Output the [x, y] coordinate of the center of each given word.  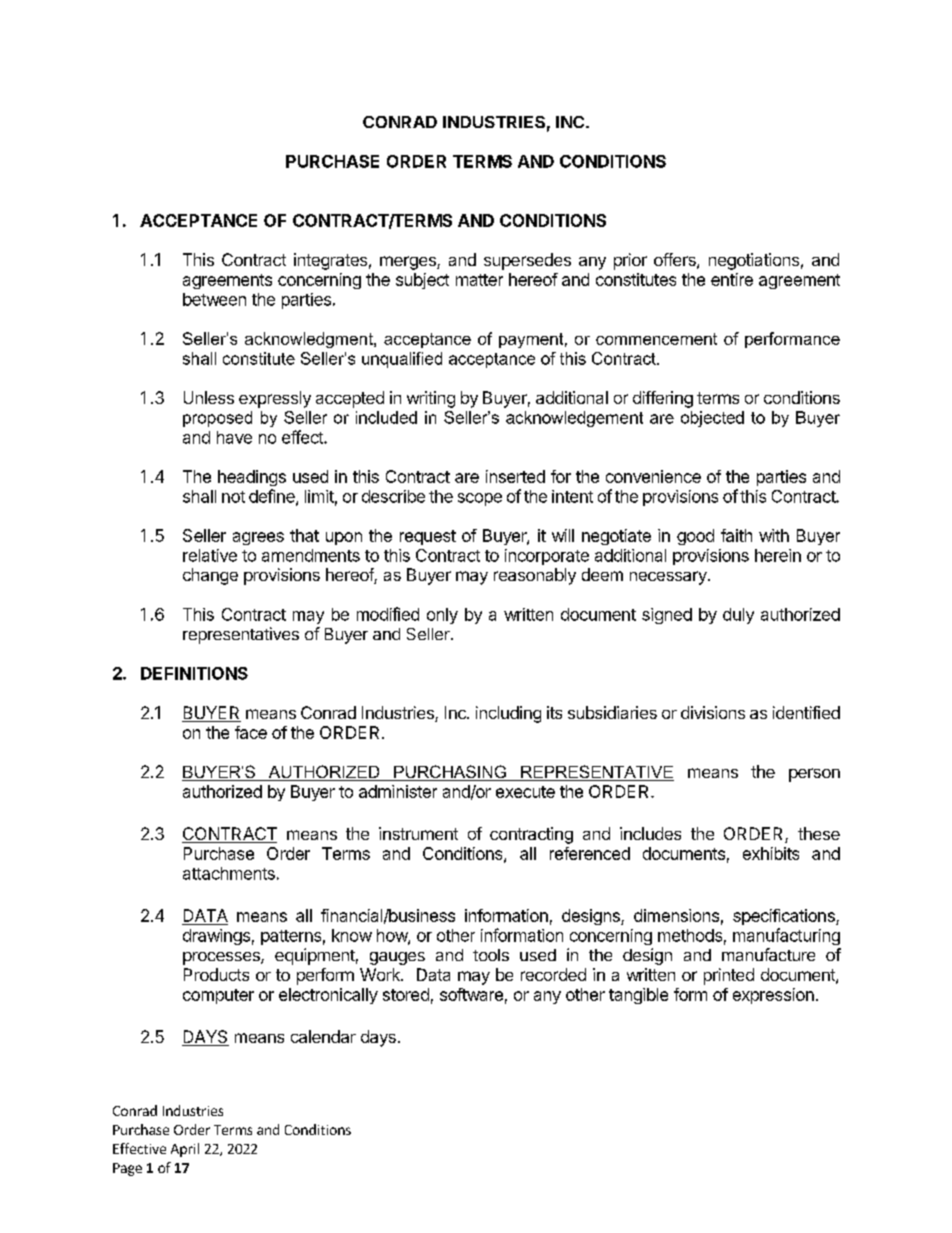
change [210, 576]
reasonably [535, 576]
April [185, 1150]
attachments [229, 873]
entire [732, 279]
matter [479, 280]
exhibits [771, 853]
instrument [418, 833]
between [214, 299]
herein [778, 555]
